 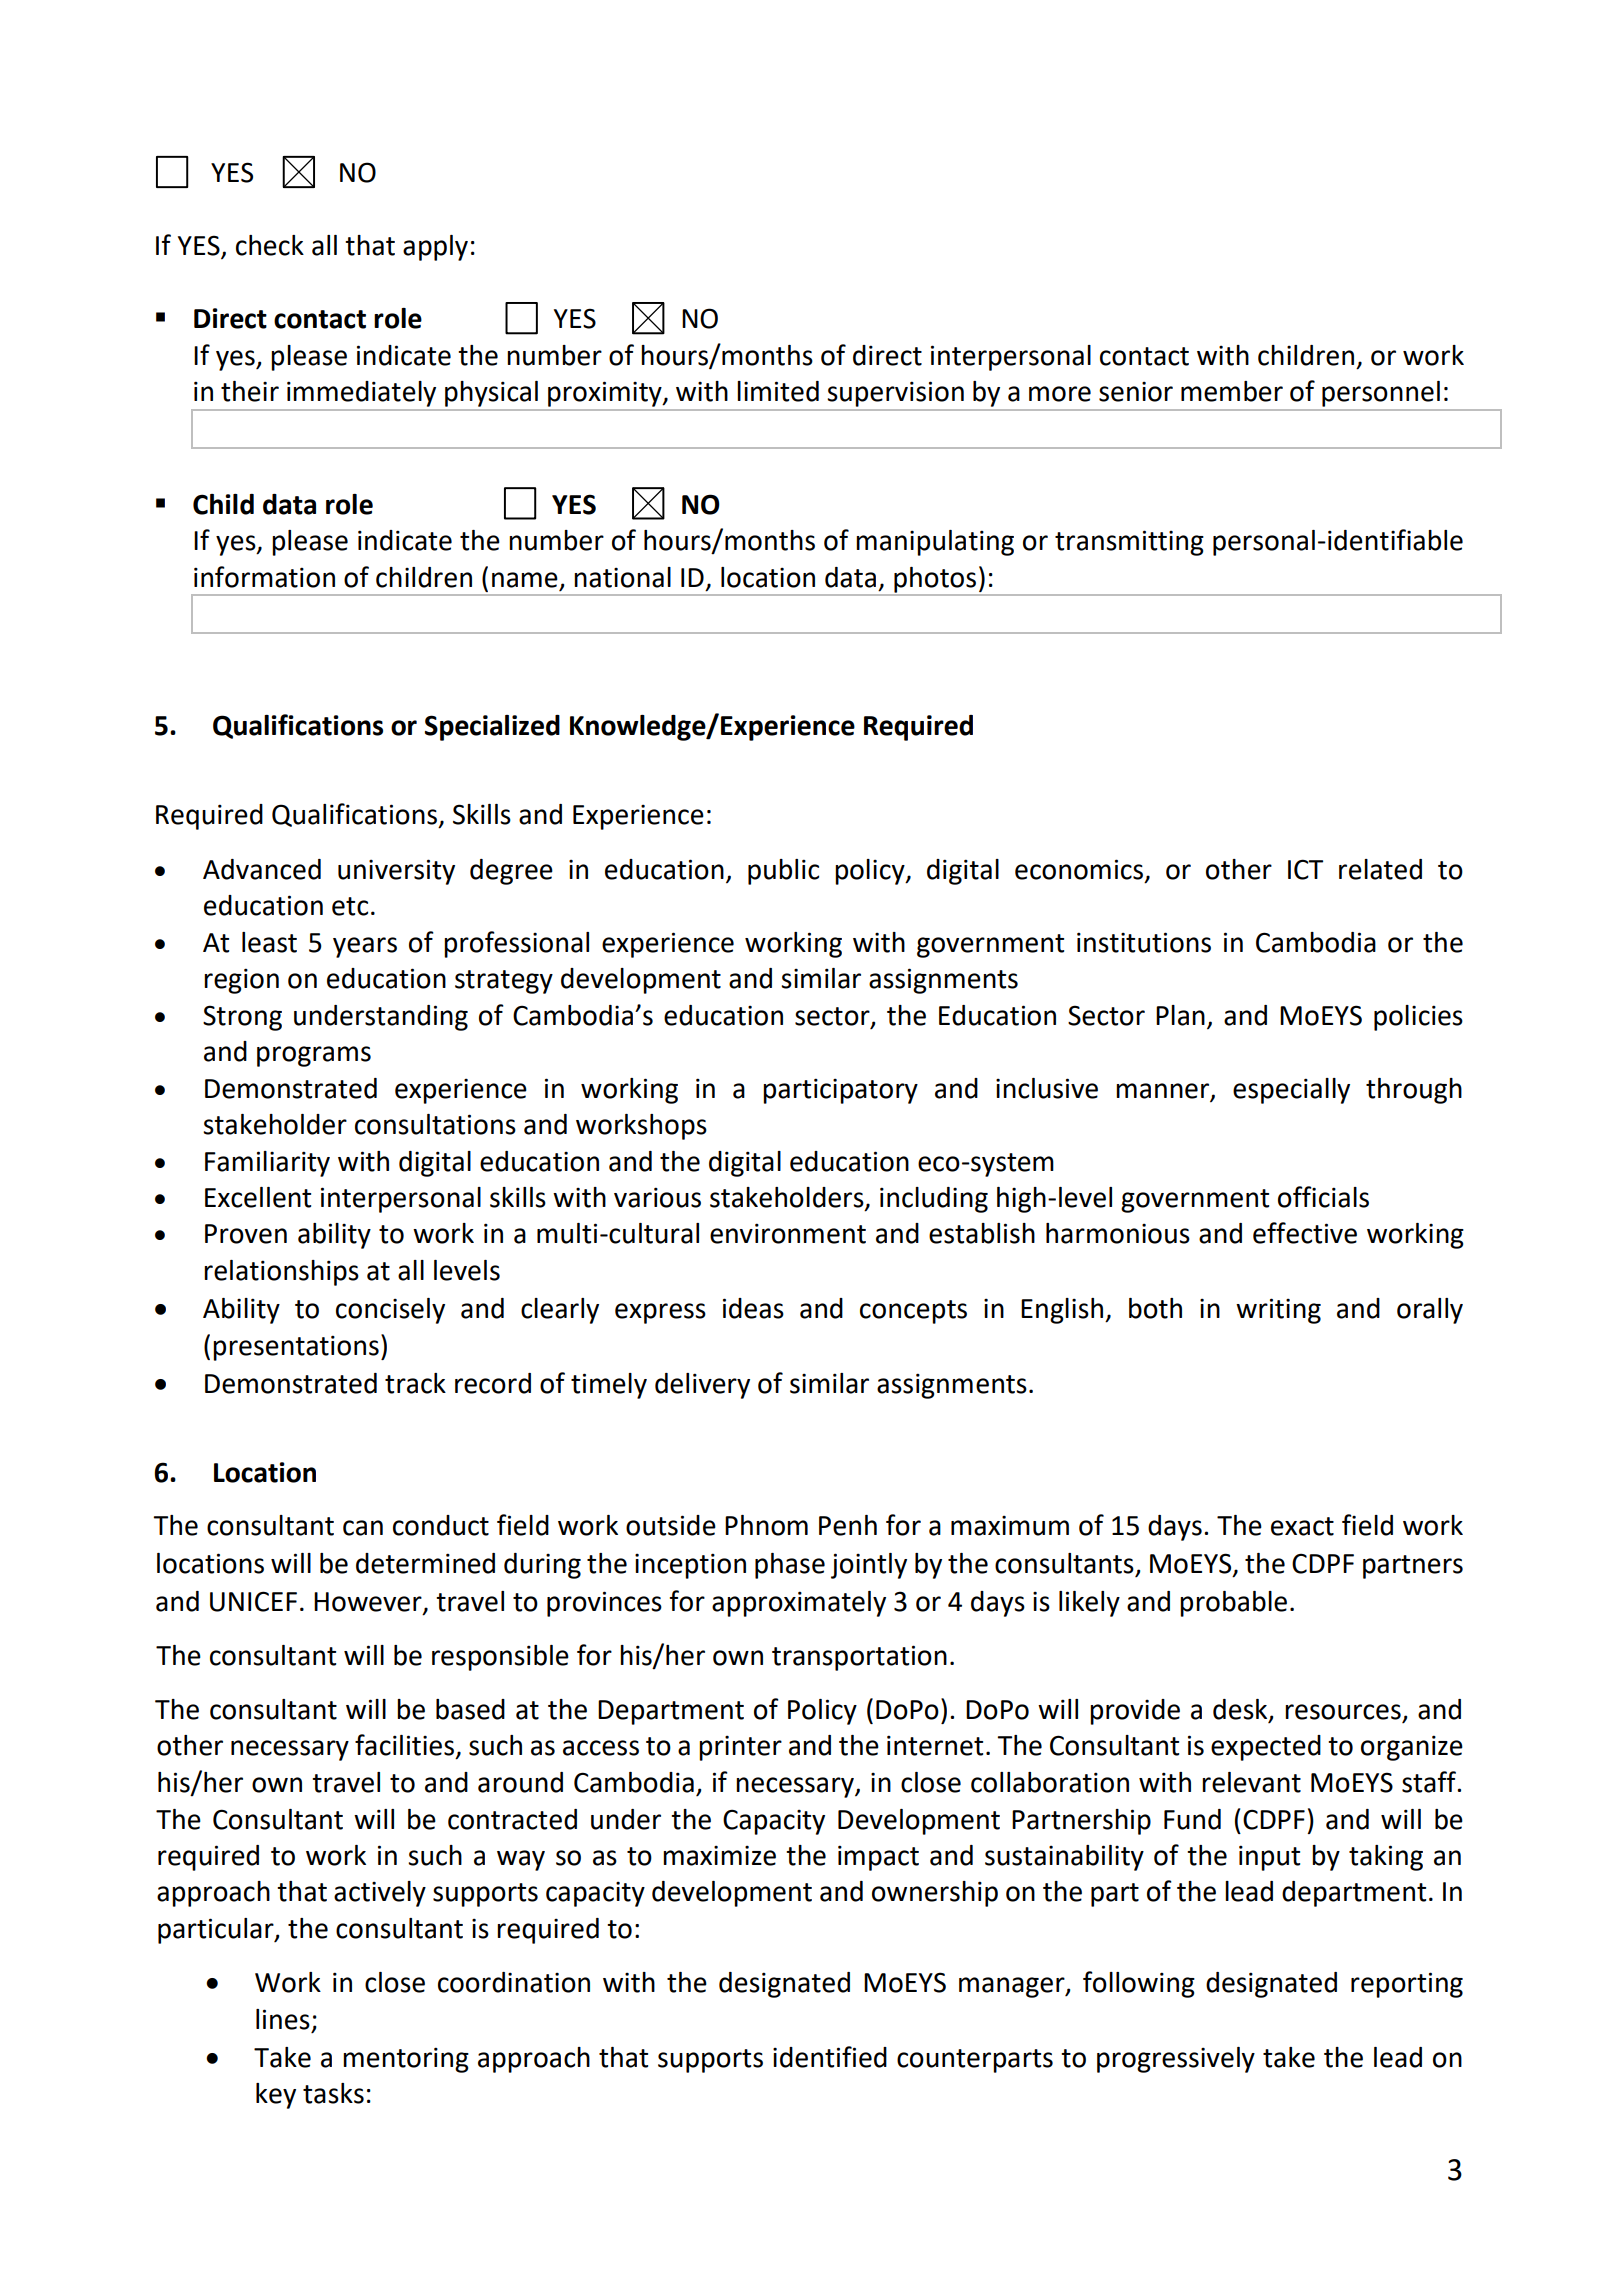 What do you see at coordinates (788, 1233) in the image?
I see `environment` at bounding box center [788, 1233].
